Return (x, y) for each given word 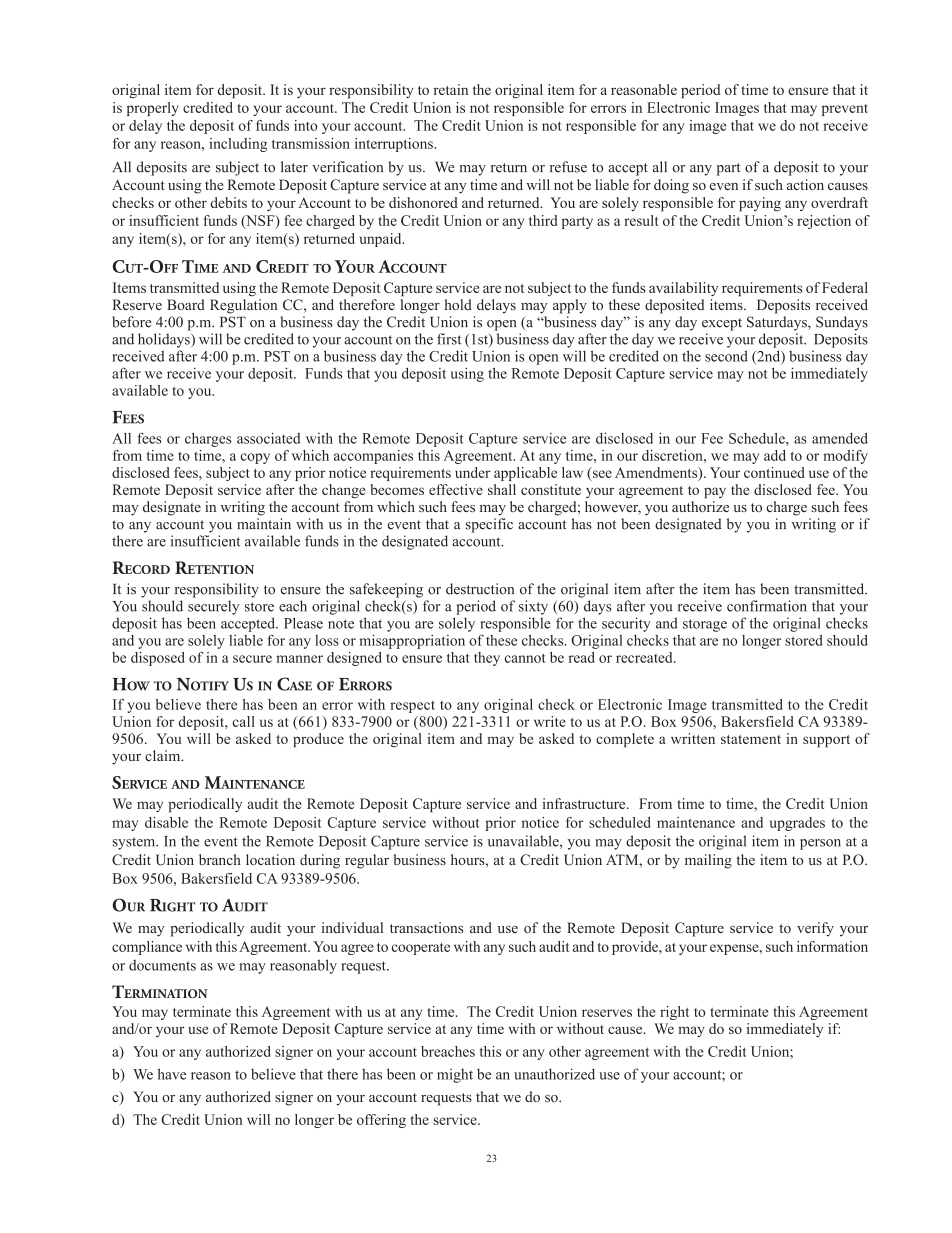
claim (164, 755)
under (472, 472)
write (550, 721)
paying (760, 204)
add (775, 455)
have (172, 1074)
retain (450, 89)
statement (751, 739)
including (238, 145)
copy (255, 458)
